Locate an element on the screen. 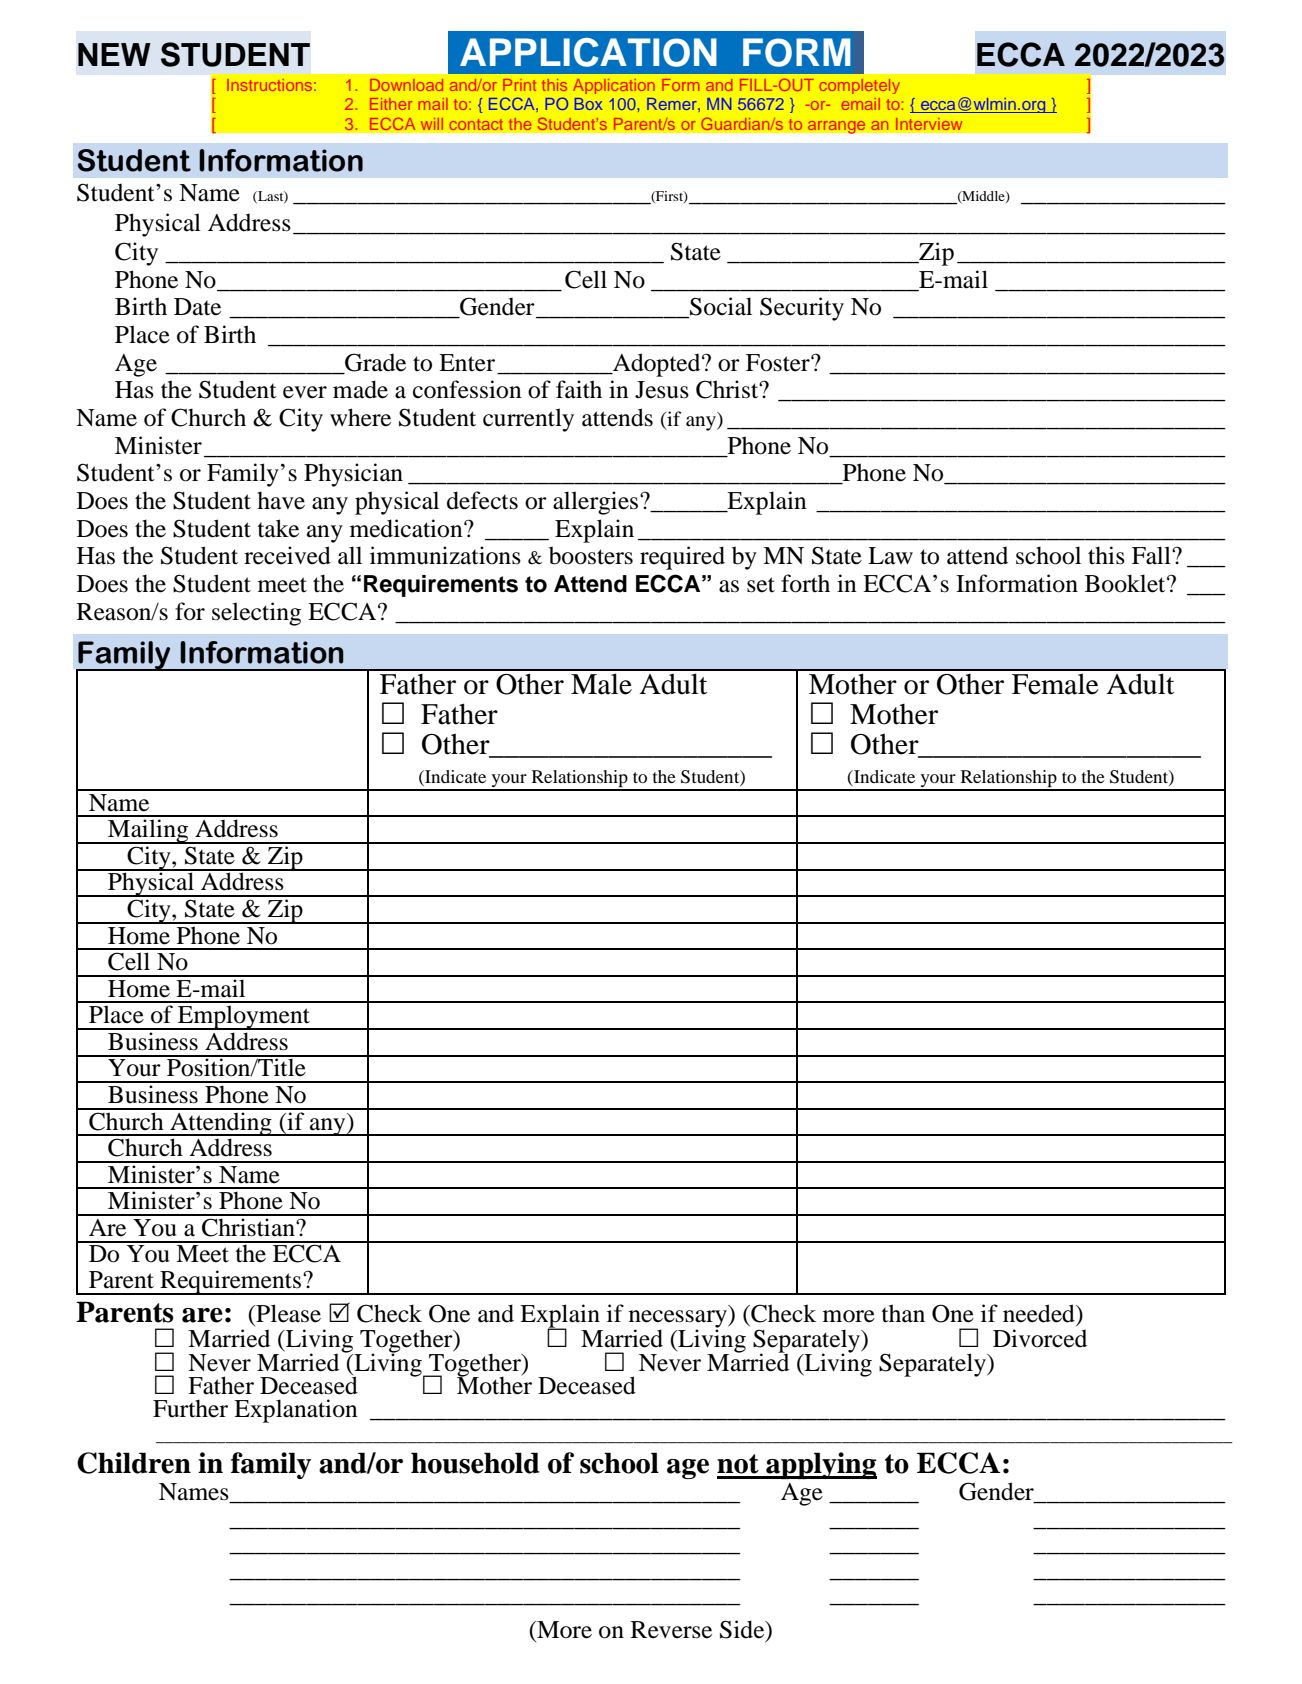 The height and width of the screenshot is (1684, 1302). Instructions is located at coordinates (269, 85).
